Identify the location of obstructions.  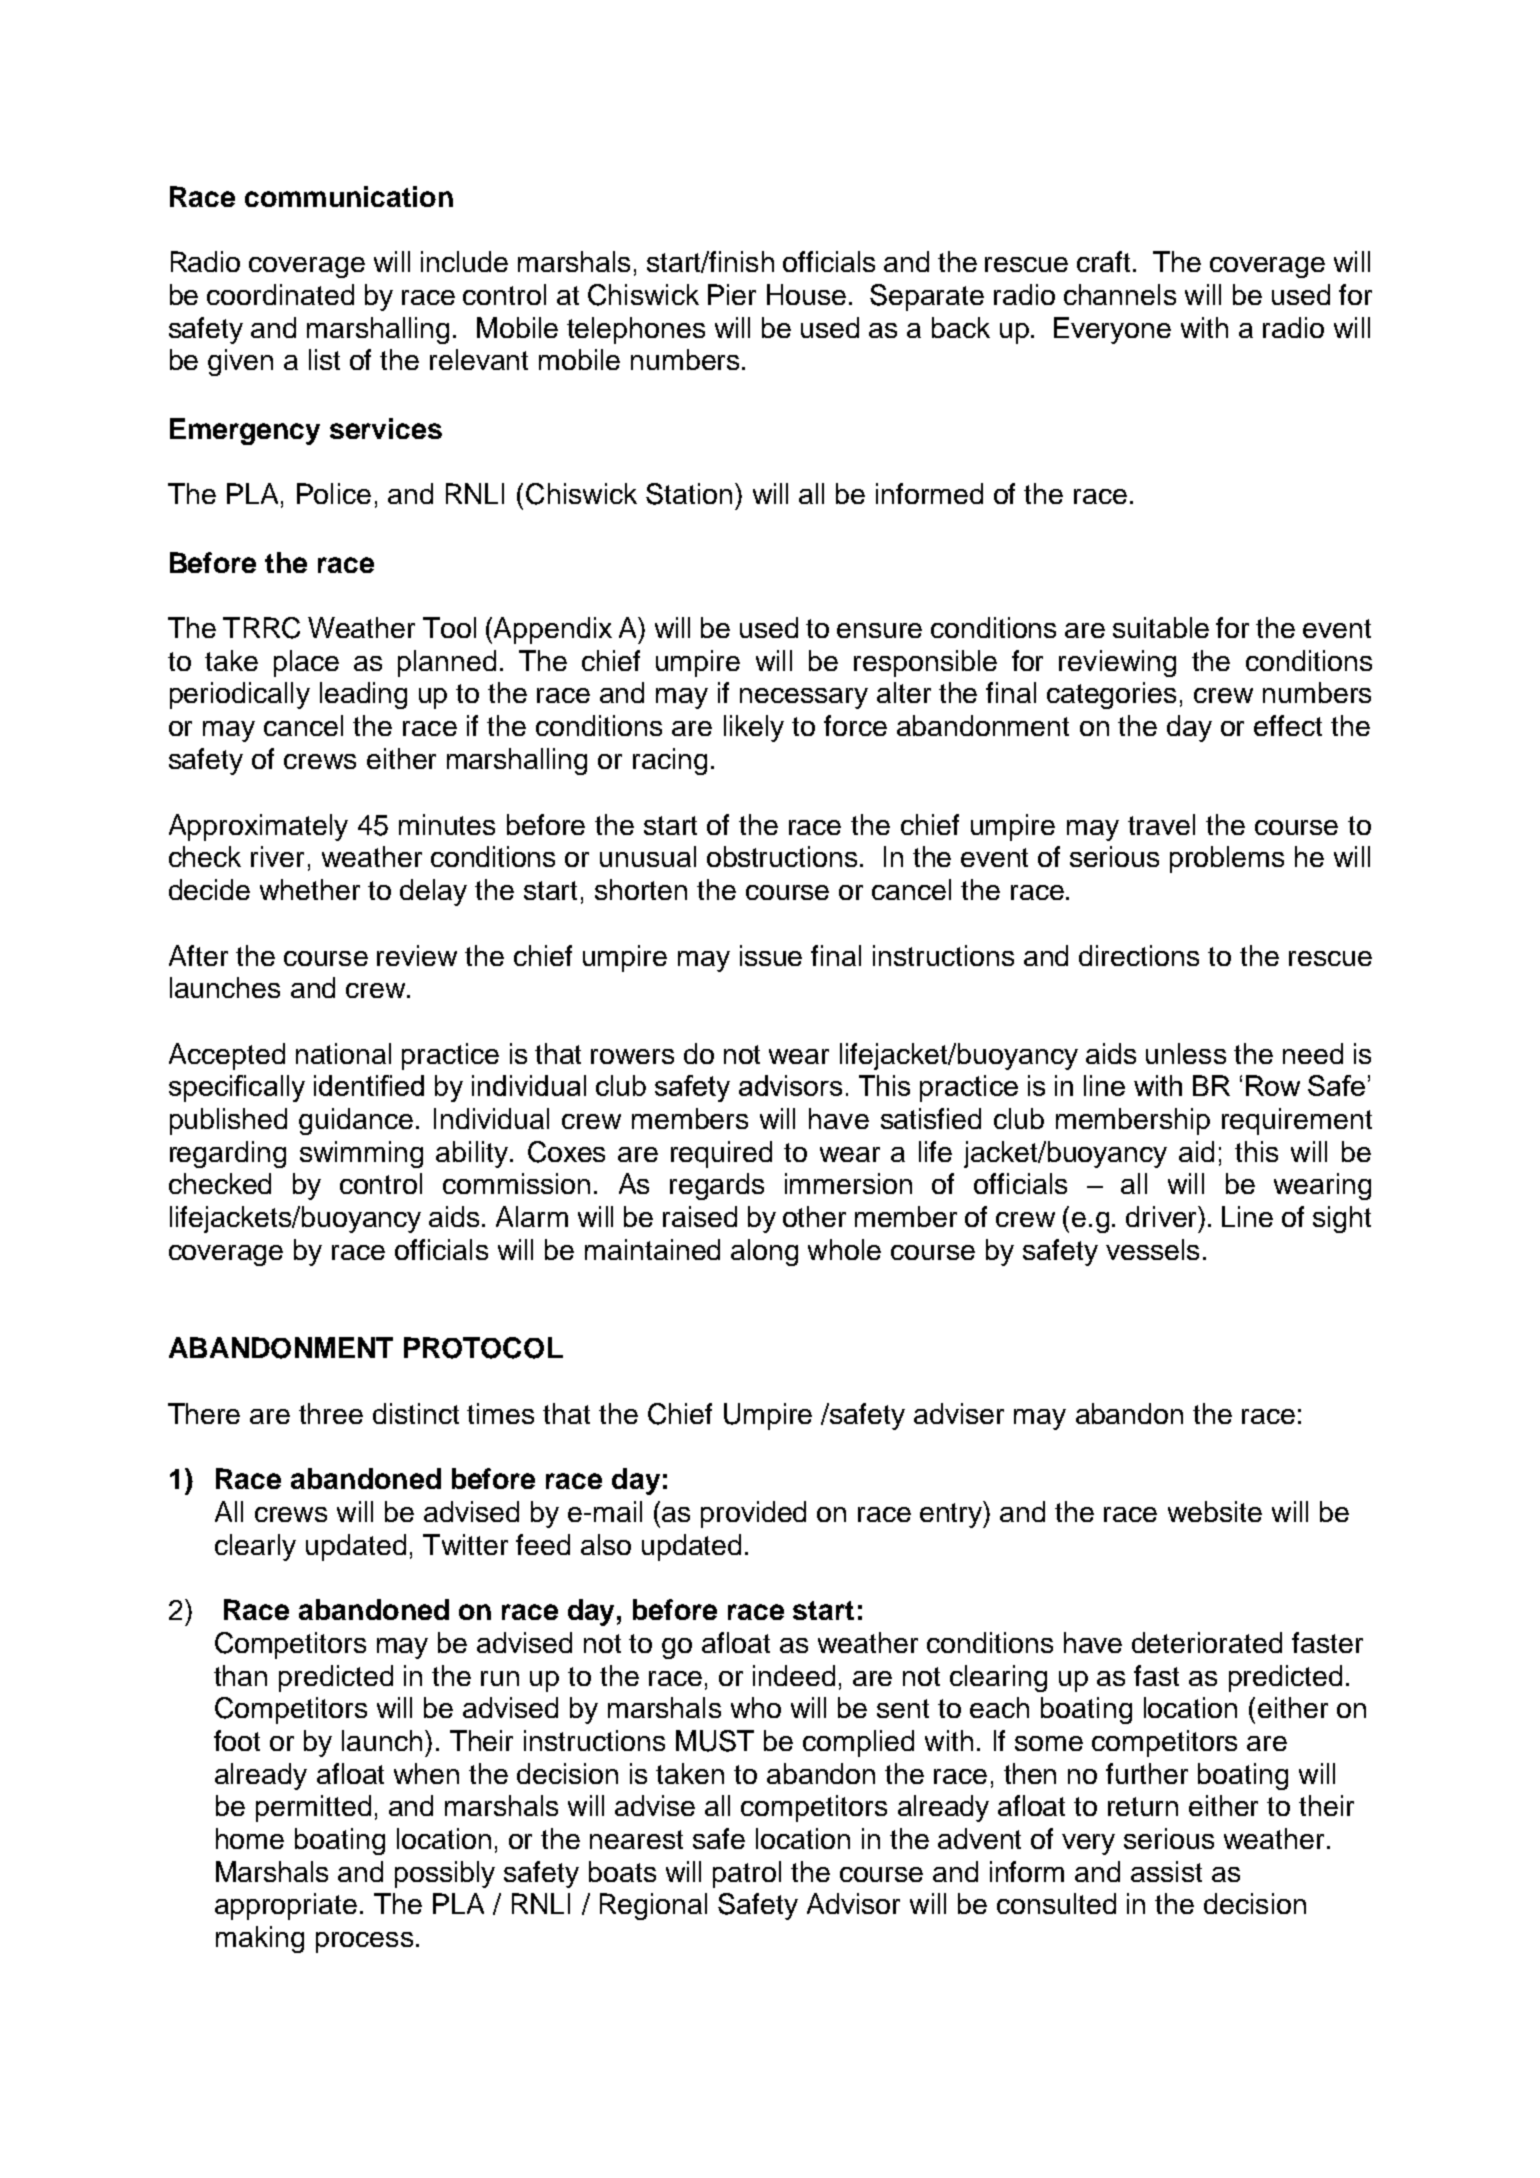
(782, 856).
